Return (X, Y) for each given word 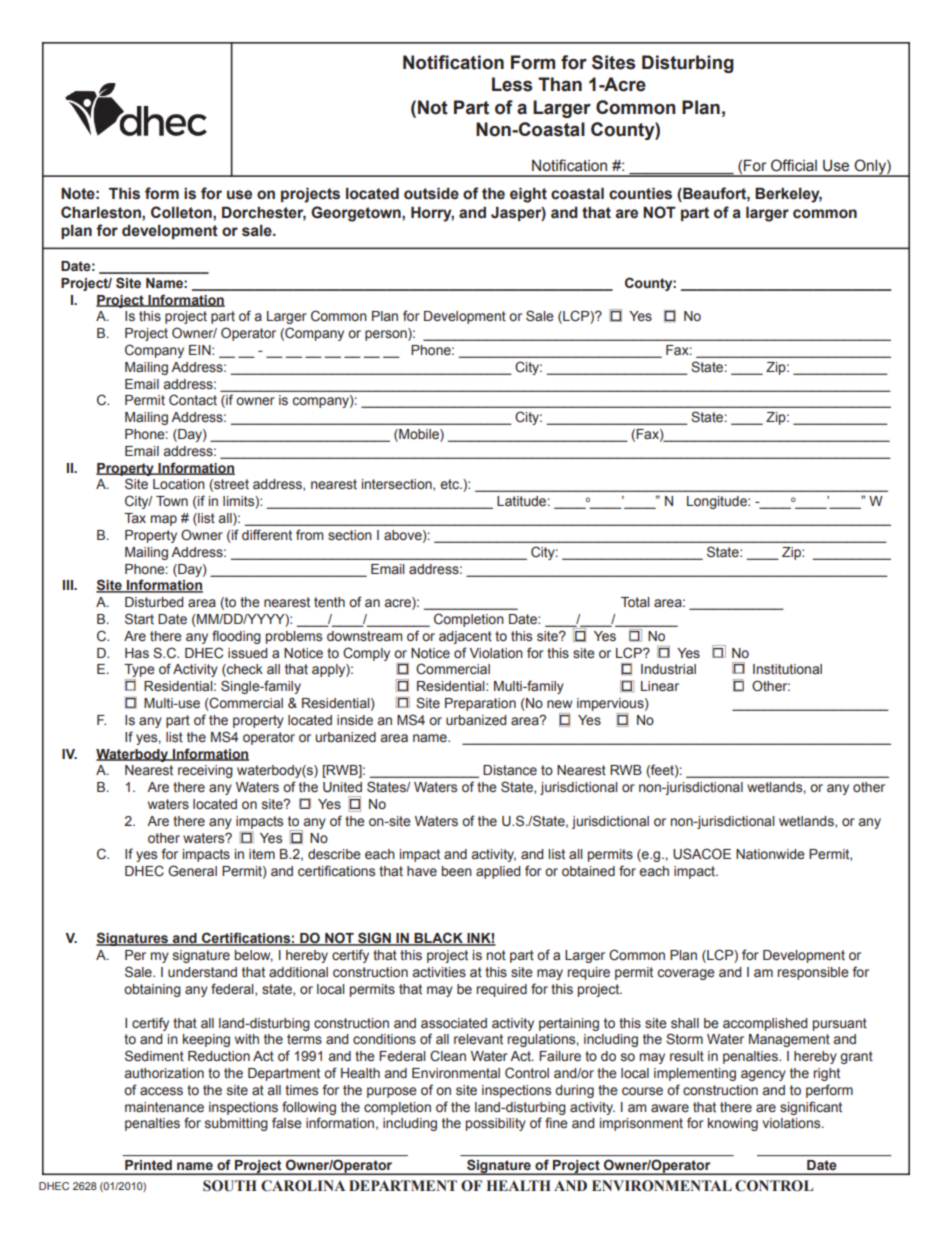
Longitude (718, 502)
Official (794, 165)
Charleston (102, 212)
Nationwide (770, 854)
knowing (733, 1124)
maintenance (164, 1107)
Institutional (787, 669)
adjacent (465, 637)
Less (512, 84)
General (192, 871)
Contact (193, 399)
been (457, 871)
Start (139, 619)
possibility (496, 1124)
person (387, 334)
